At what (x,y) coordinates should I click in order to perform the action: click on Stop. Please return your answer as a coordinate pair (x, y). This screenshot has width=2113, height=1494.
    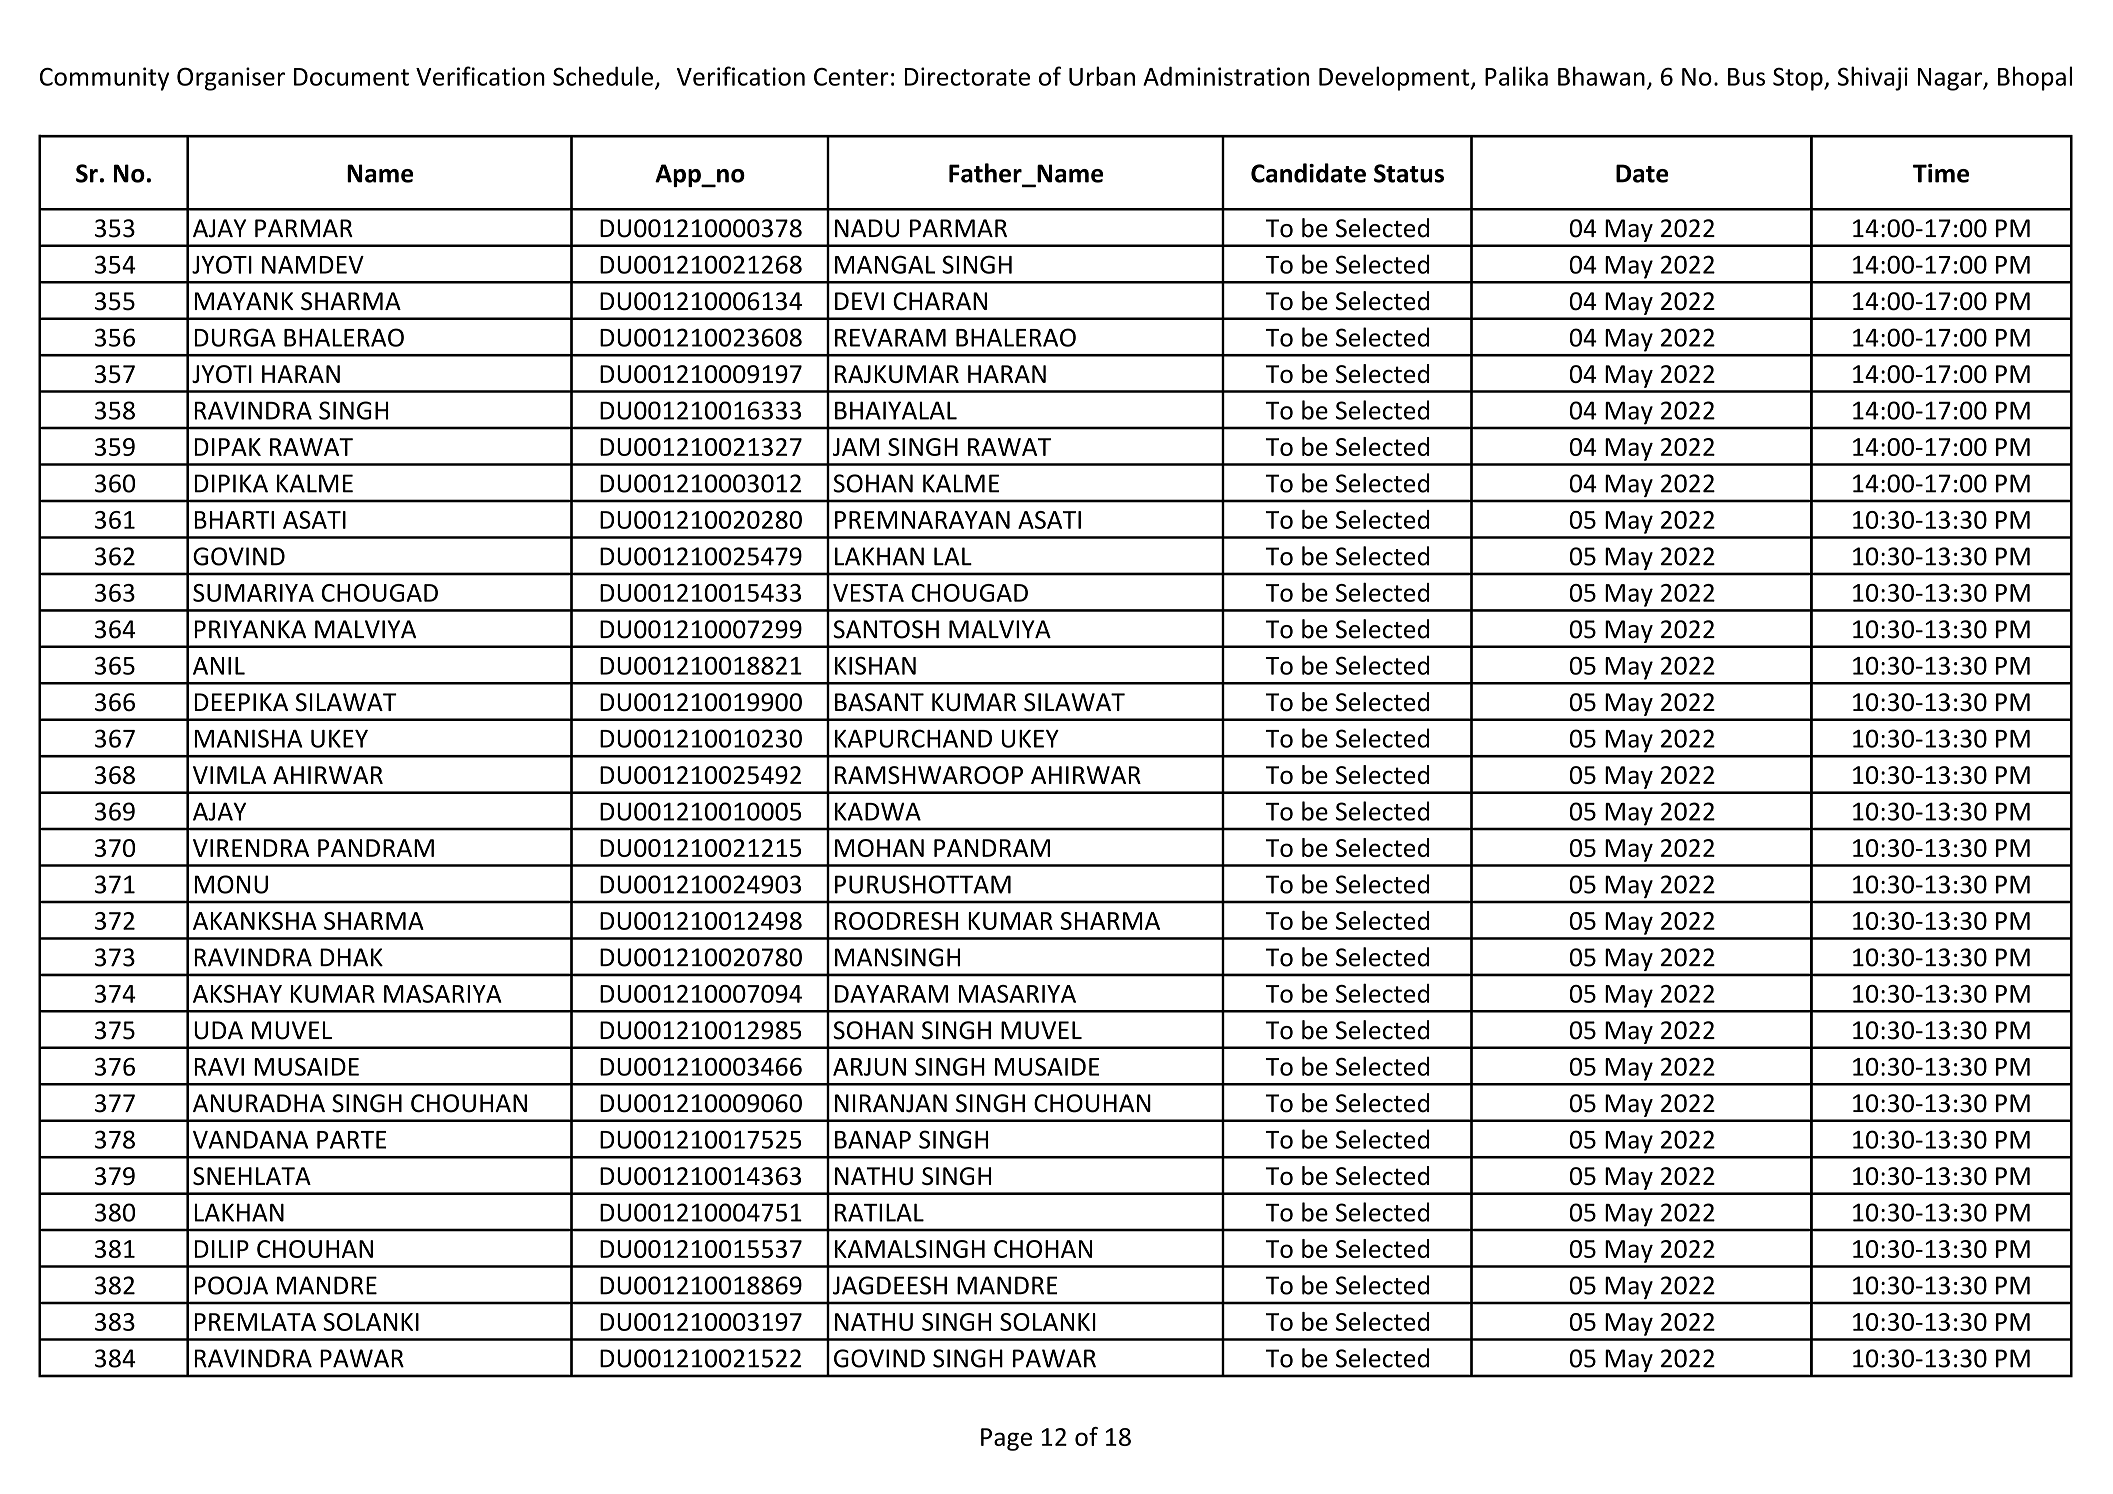
    Looking at the image, I should click on (1799, 79).
